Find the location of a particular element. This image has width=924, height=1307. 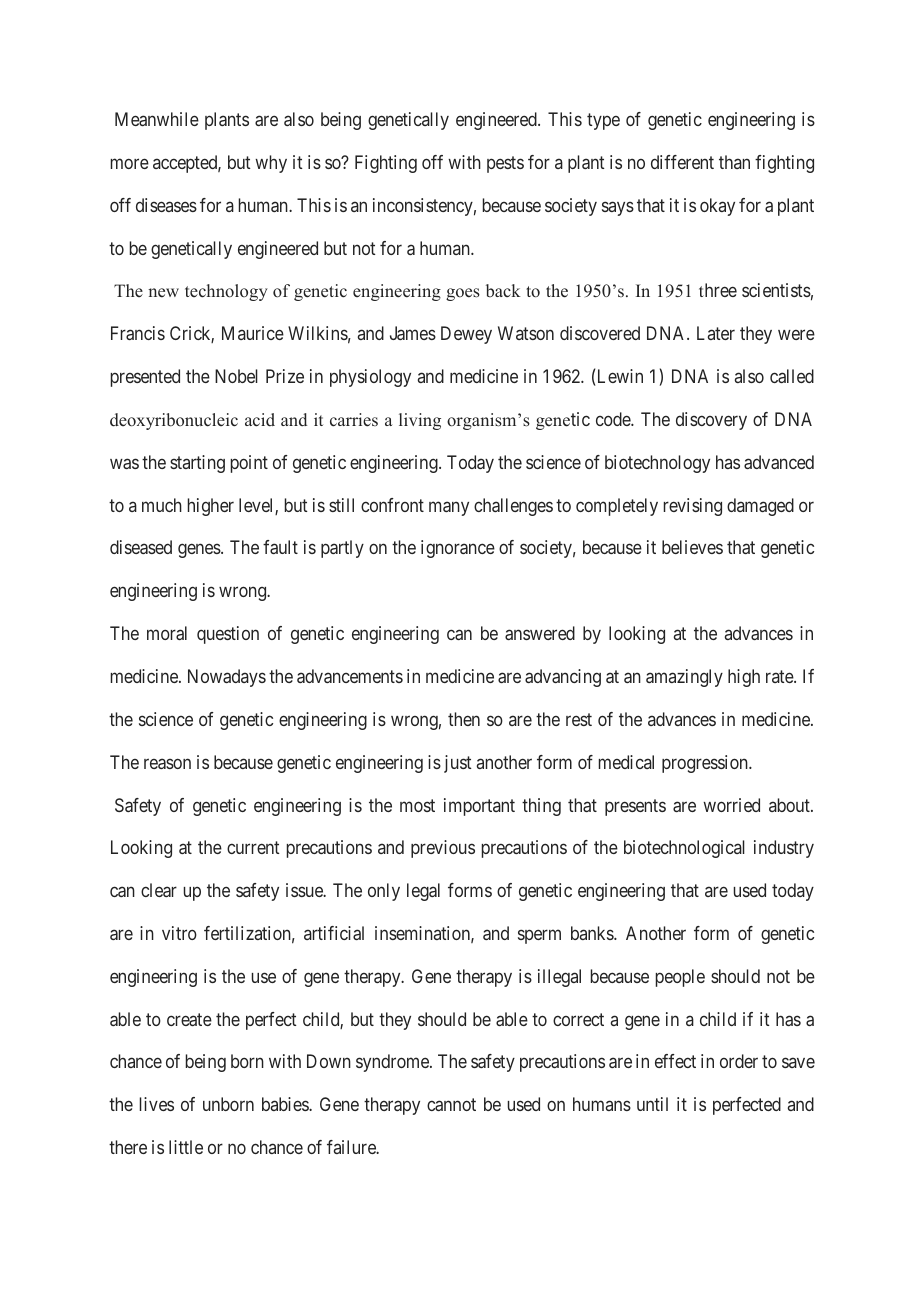

reason is located at coordinates (167, 763).
